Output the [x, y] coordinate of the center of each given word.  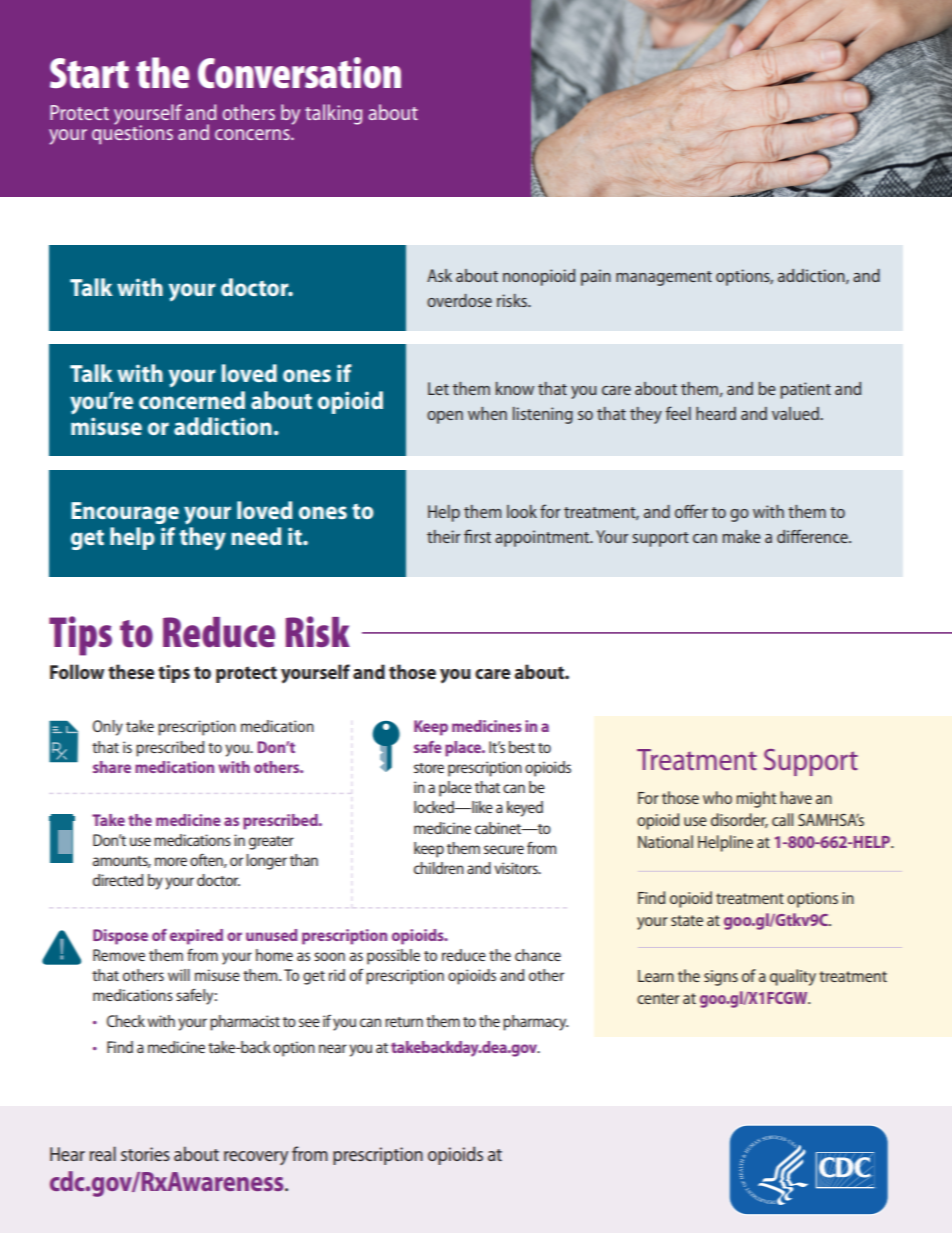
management [664, 278]
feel [678, 413]
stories [145, 1154]
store [429, 768]
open [445, 417]
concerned [192, 400]
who [717, 797]
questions [132, 134]
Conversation [299, 73]
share [112, 767]
